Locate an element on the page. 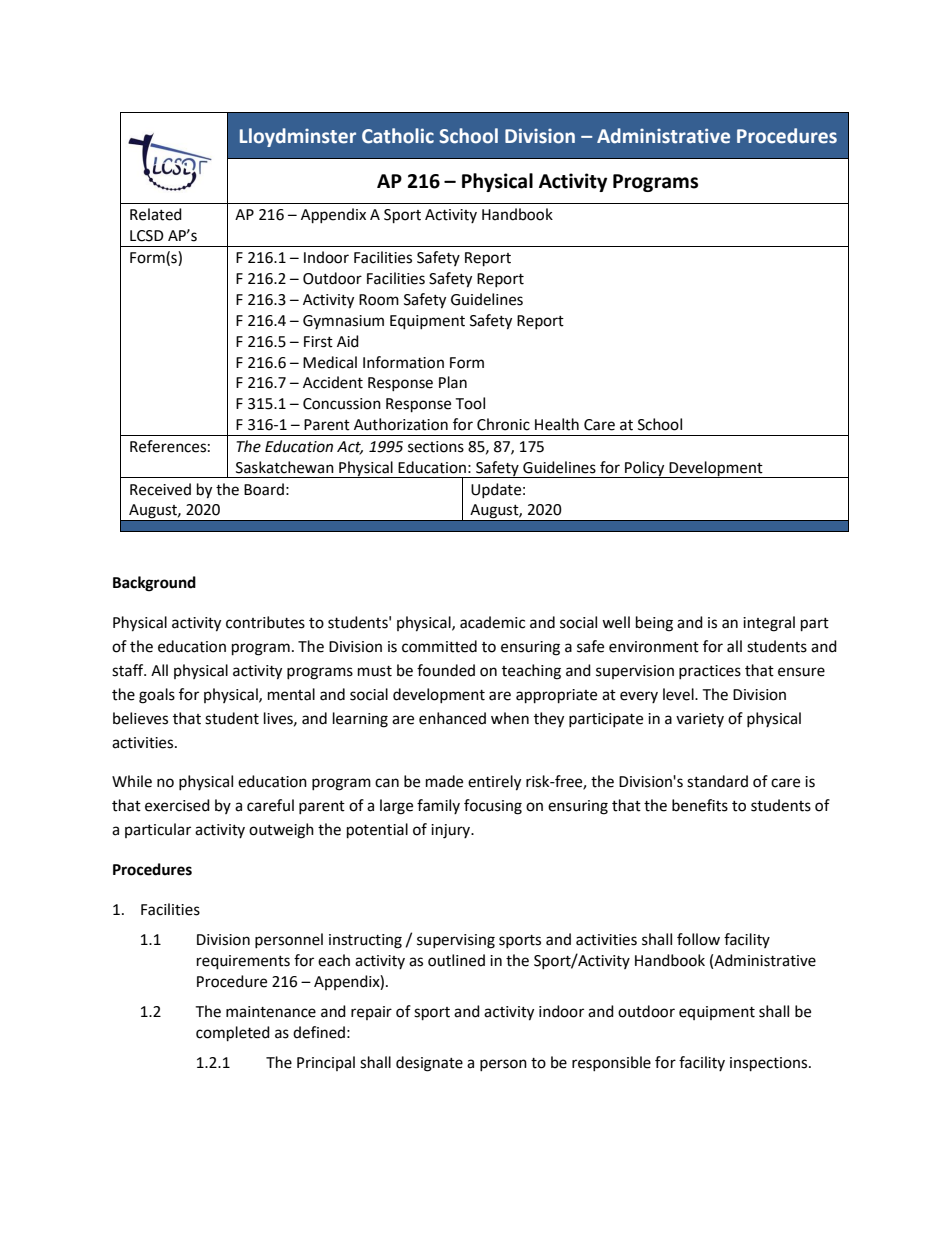 Image resolution: width=952 pixels, height=1233 pixels. Plan is located at coordinates (453, 382).
